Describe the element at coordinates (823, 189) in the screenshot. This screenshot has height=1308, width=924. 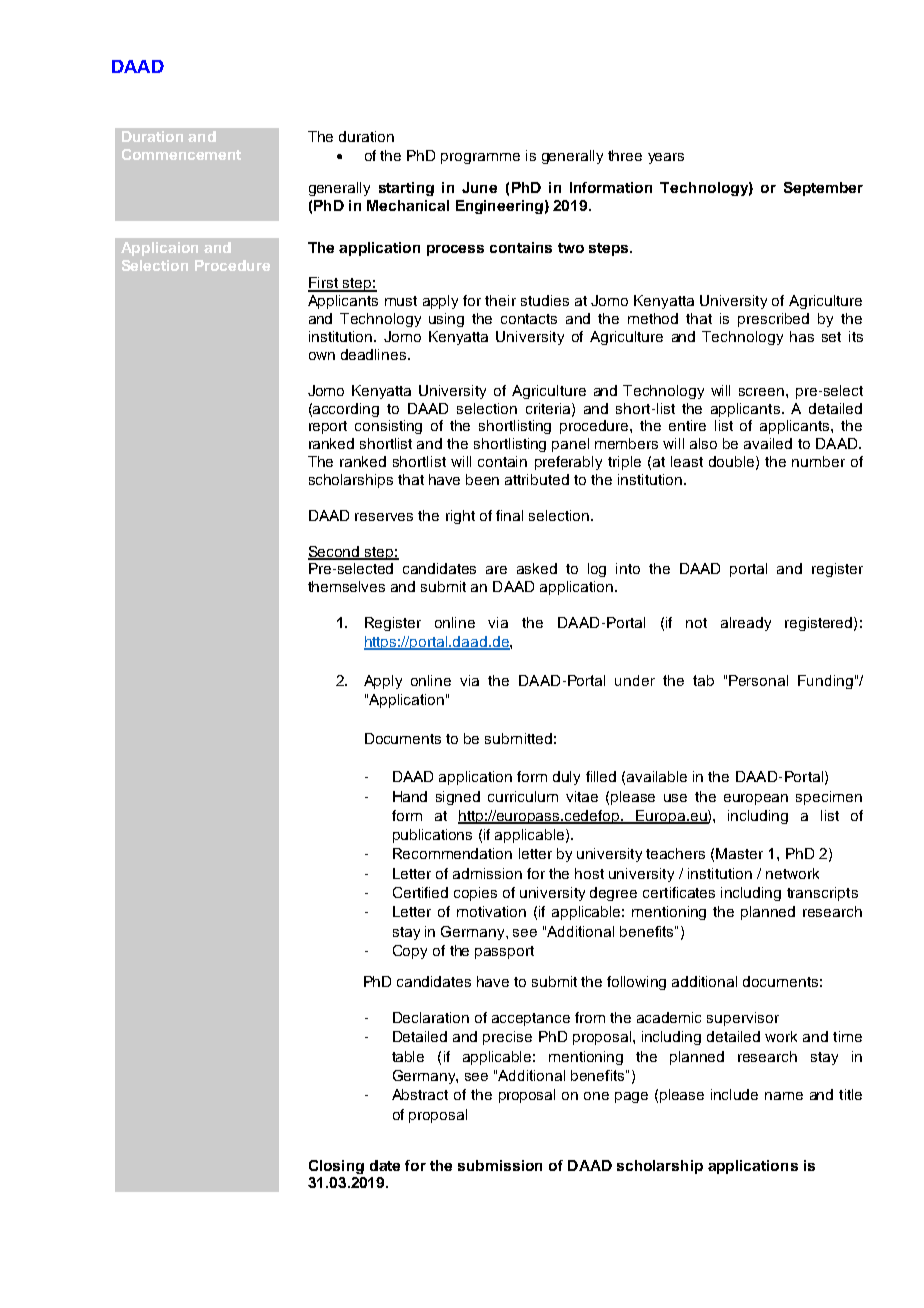
I see `September` at that location.
